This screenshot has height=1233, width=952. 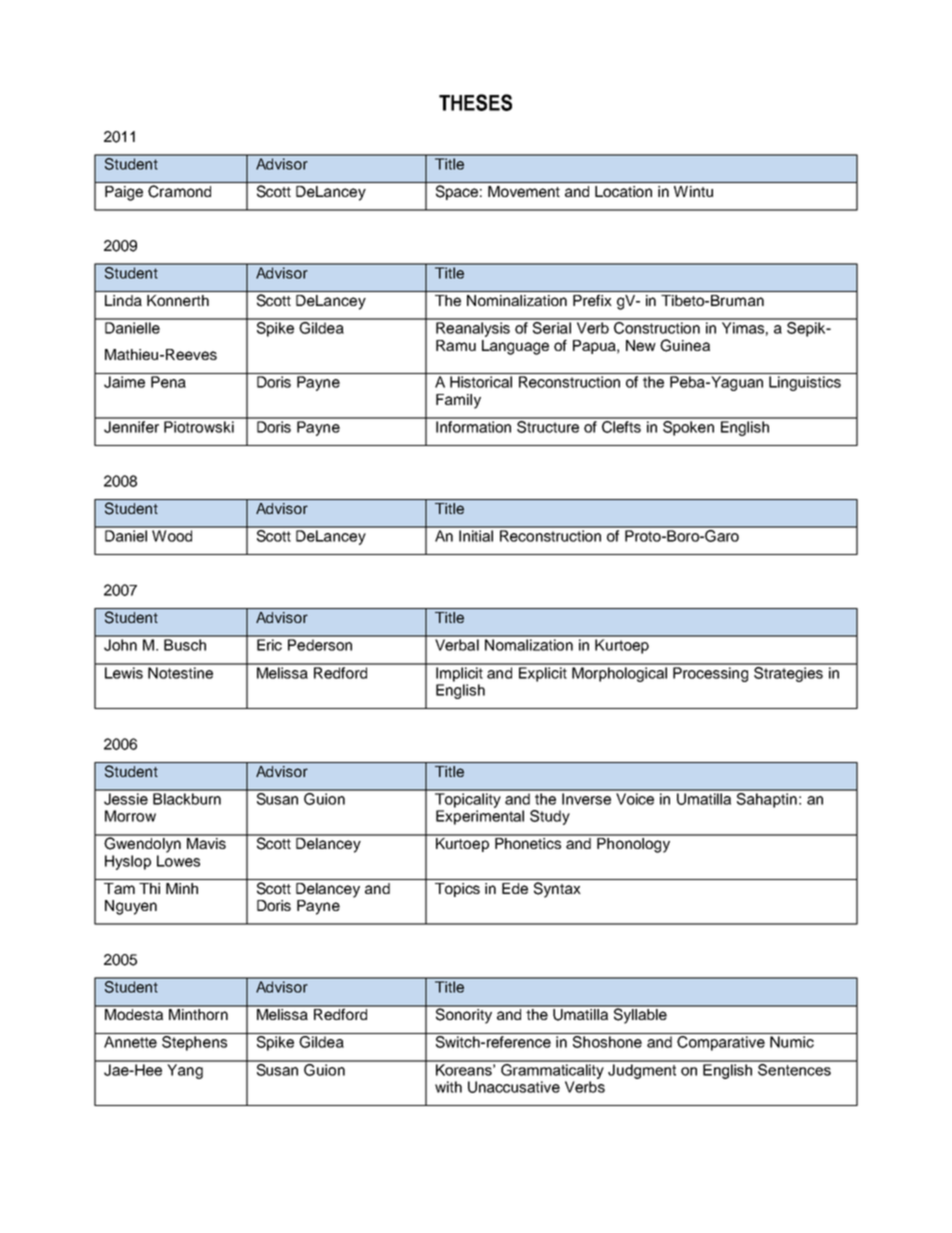 I want to click on with, so click(x=448, y=1087).
